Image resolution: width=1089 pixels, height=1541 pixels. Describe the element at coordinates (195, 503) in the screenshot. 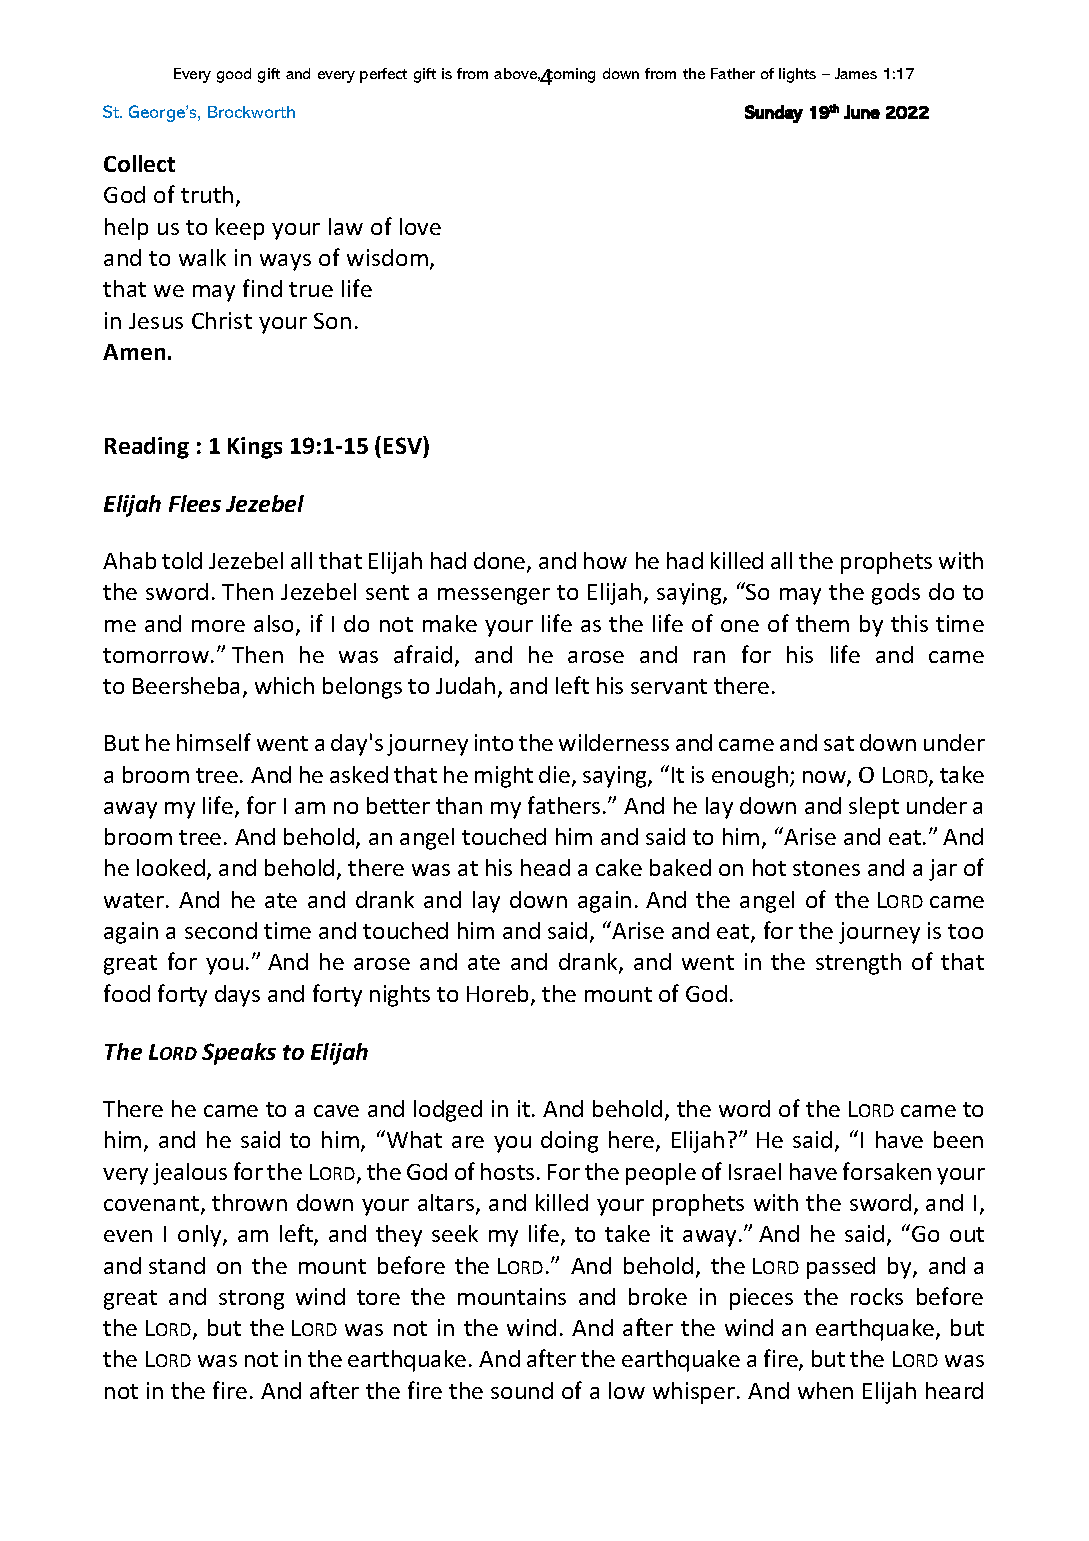

I see `Flees` at that location.
